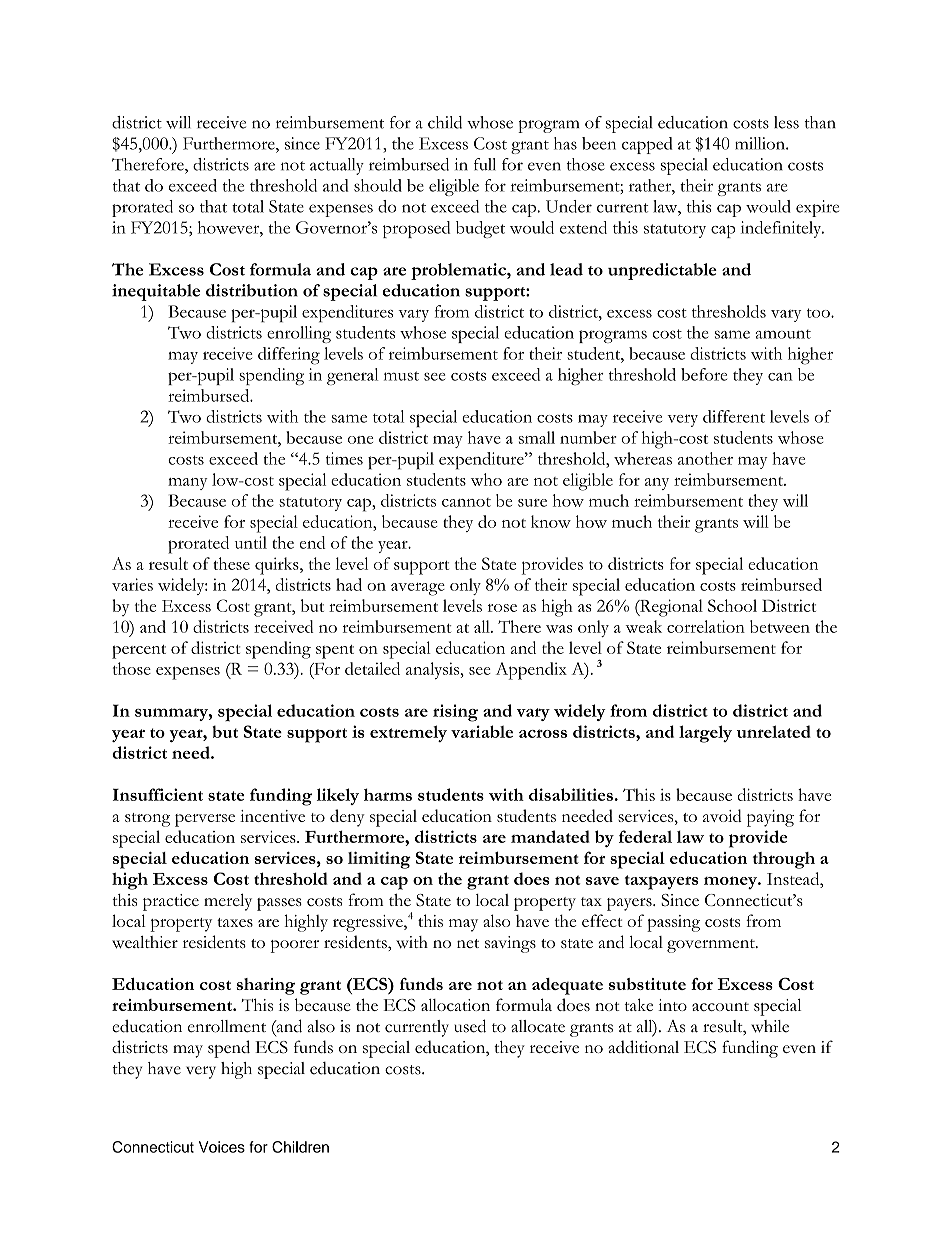  What do you see at coordinates (712, 946) in the screenshot?
I see `government` at bounding box center [712, 946].
